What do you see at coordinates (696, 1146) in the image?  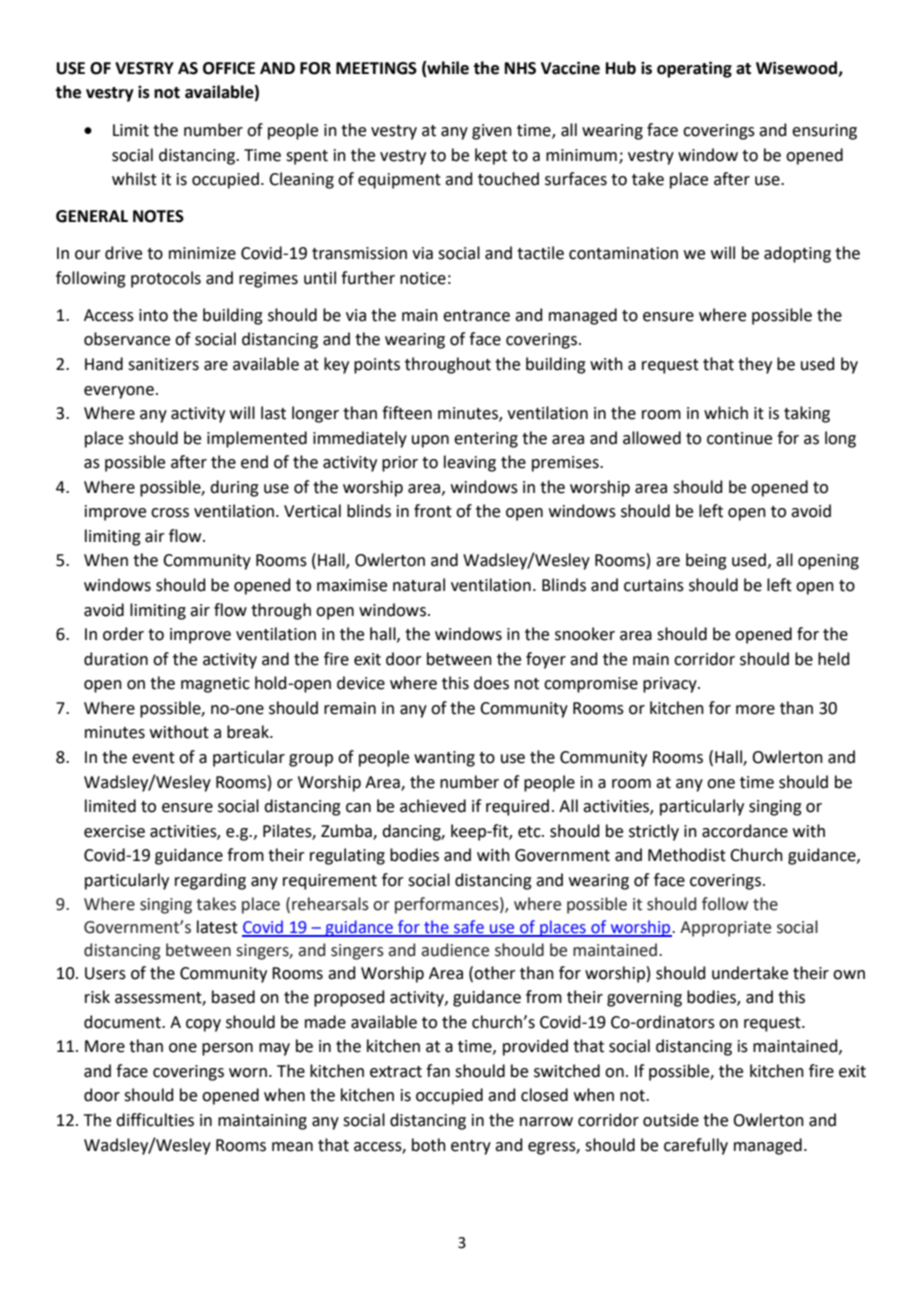 I see `carefully` at bounding box center [696, 1146].
